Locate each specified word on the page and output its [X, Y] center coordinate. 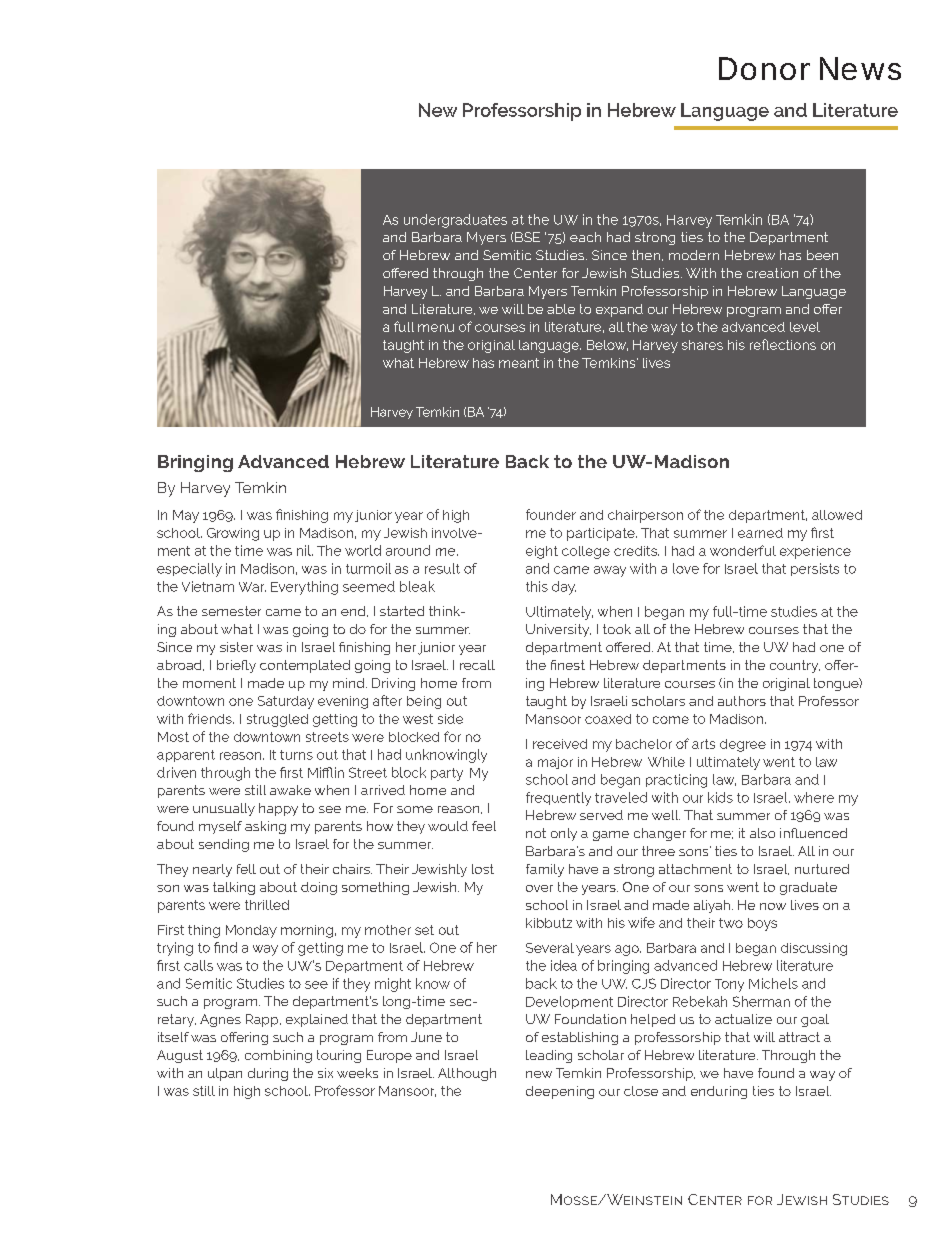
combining [278, 1056]
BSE [527, 237]
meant [519, 363]
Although [467, 1074]
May [186, 516]
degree [743, 745]
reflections [783, 344]
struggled [277, 720]
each [585, 237]
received [560, 744]
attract [799, 1037]
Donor [764, 68]
